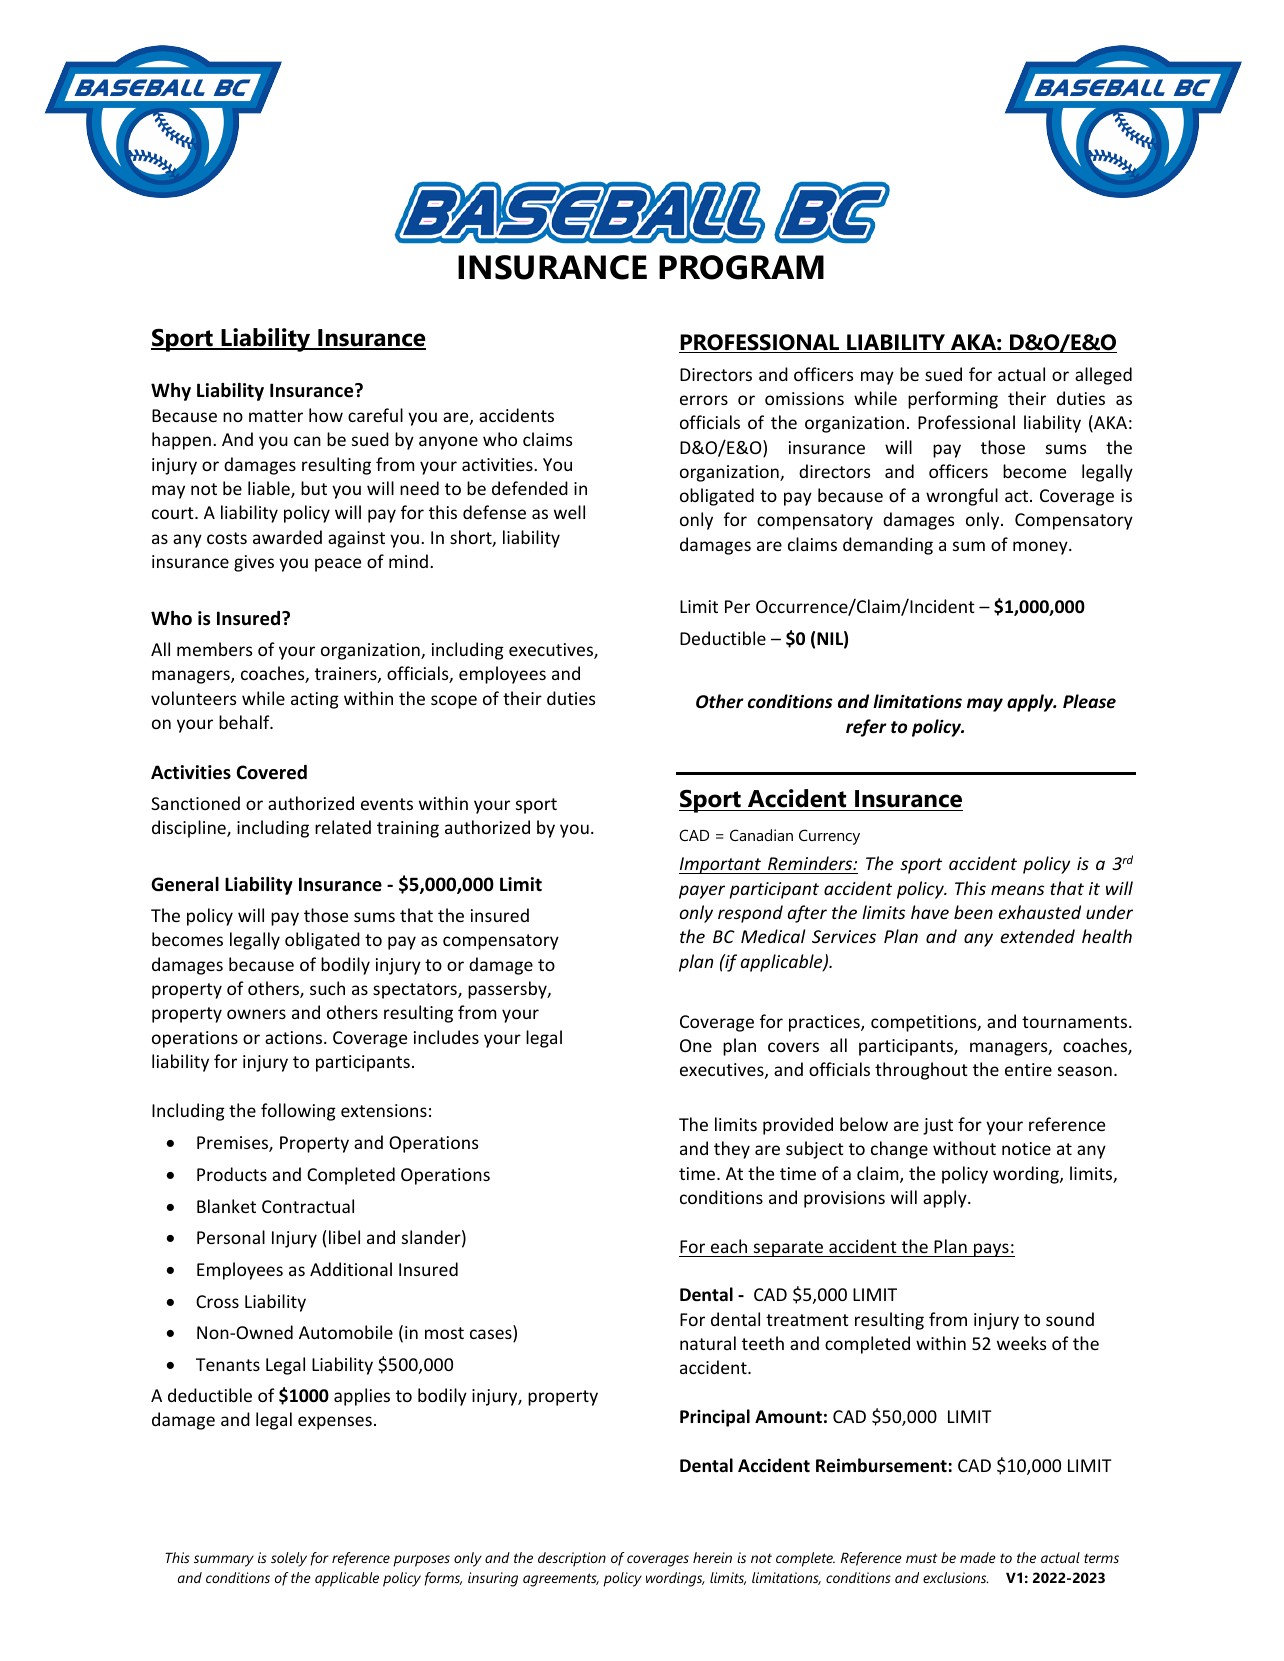 The height and width of the screenshot is (1661, 1284). I want to click on PROGRAM, so click(741, 267).
